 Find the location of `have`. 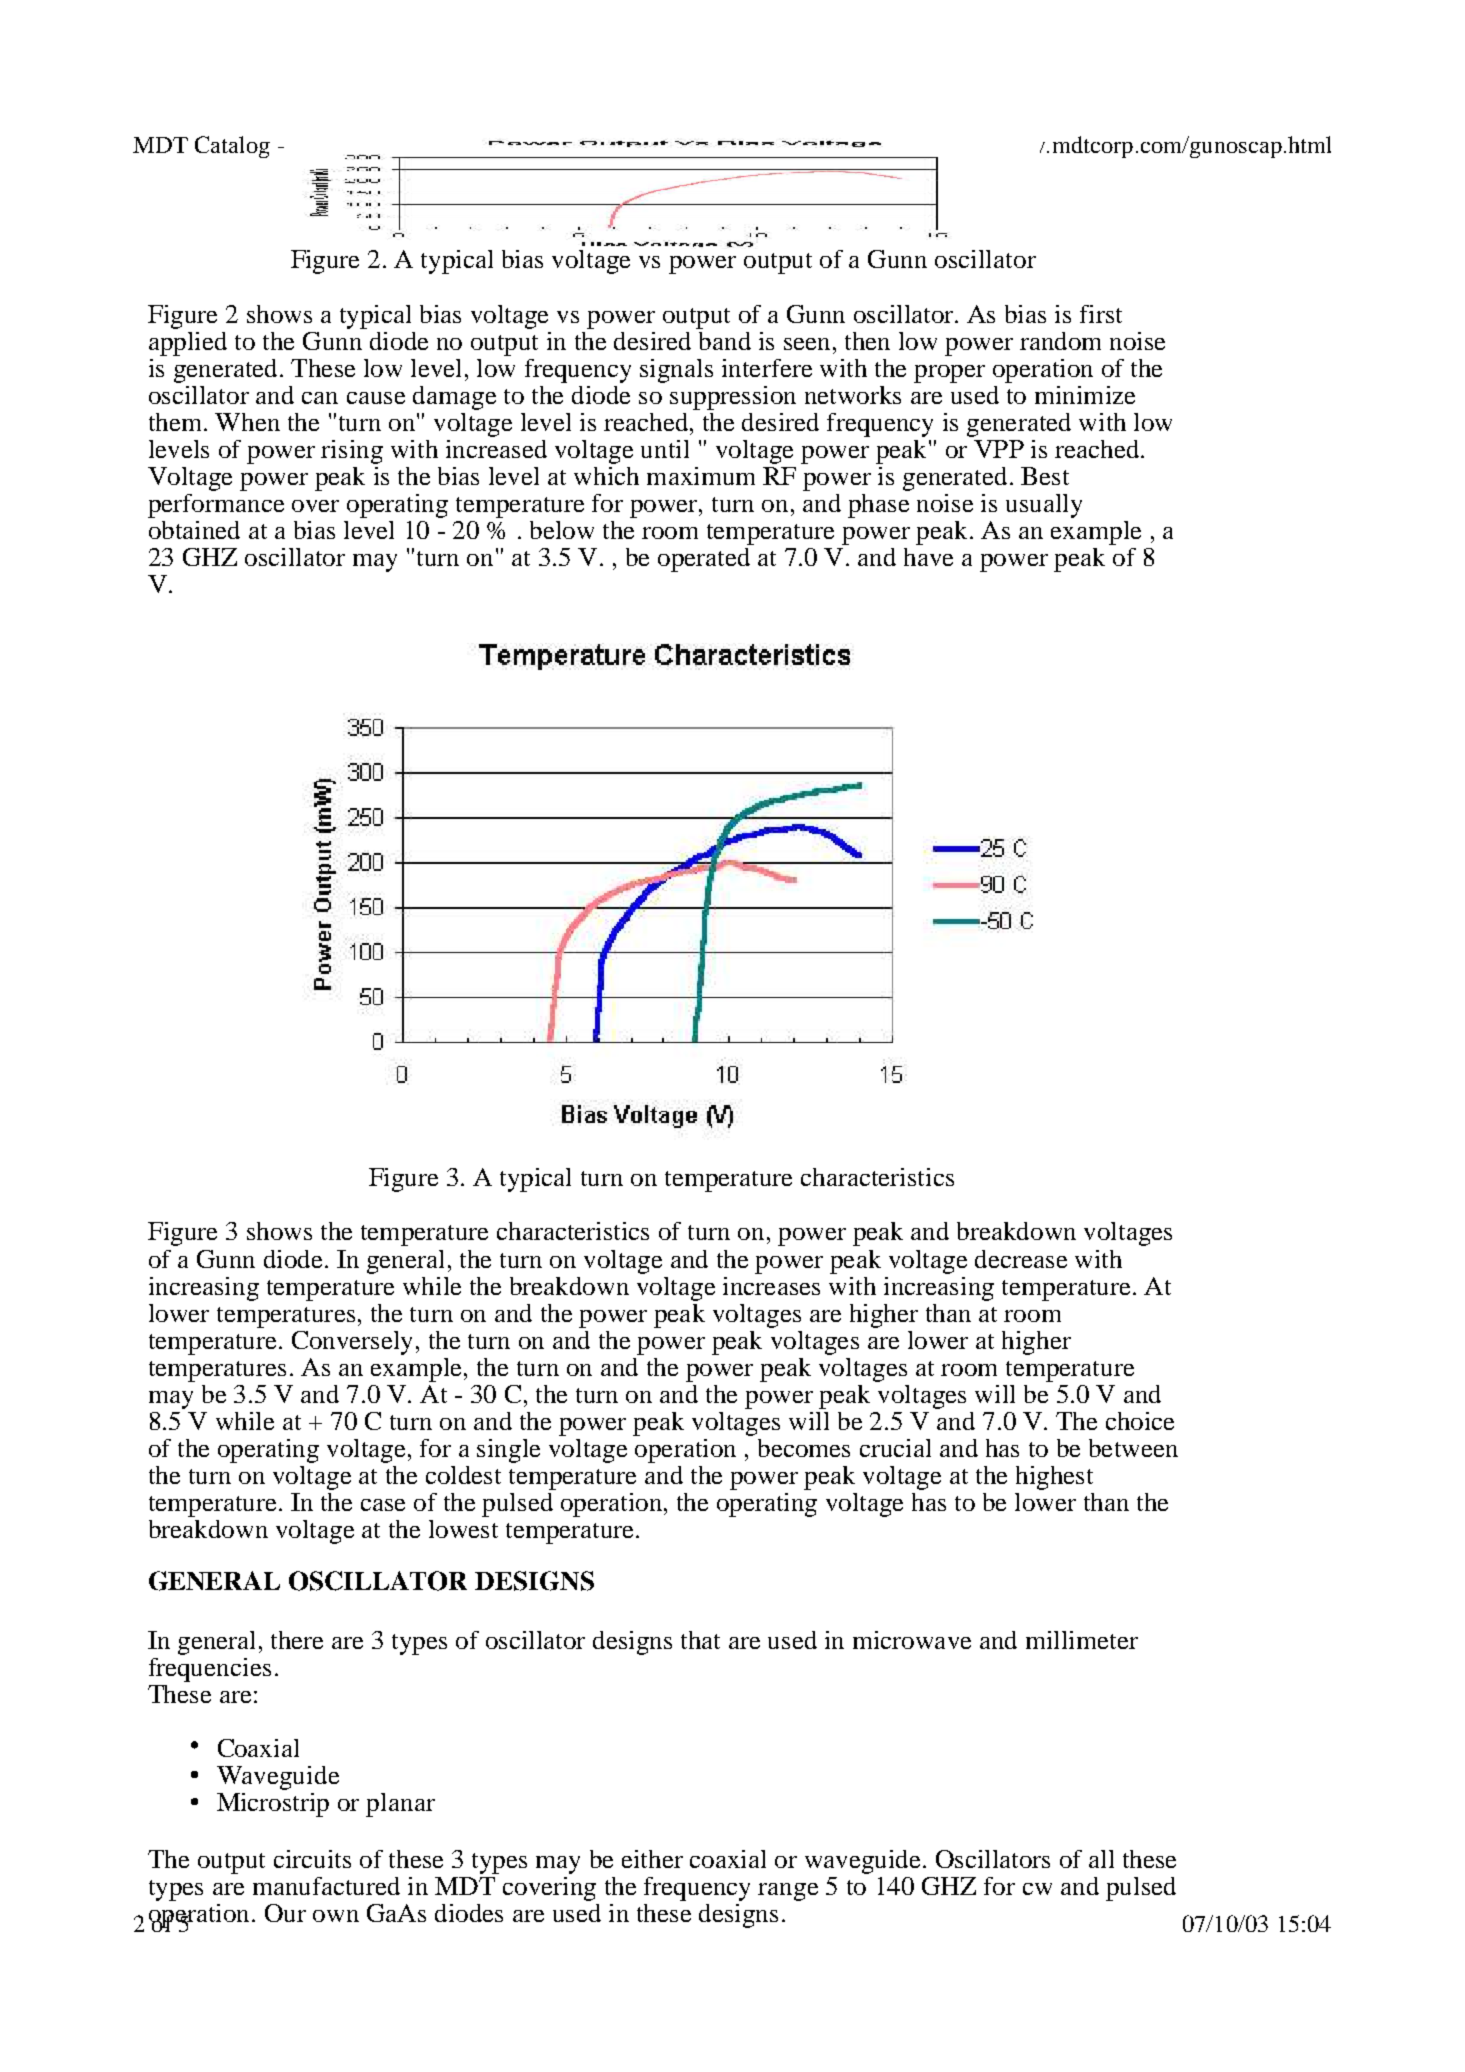

have is located at coordinates (928, 557).
